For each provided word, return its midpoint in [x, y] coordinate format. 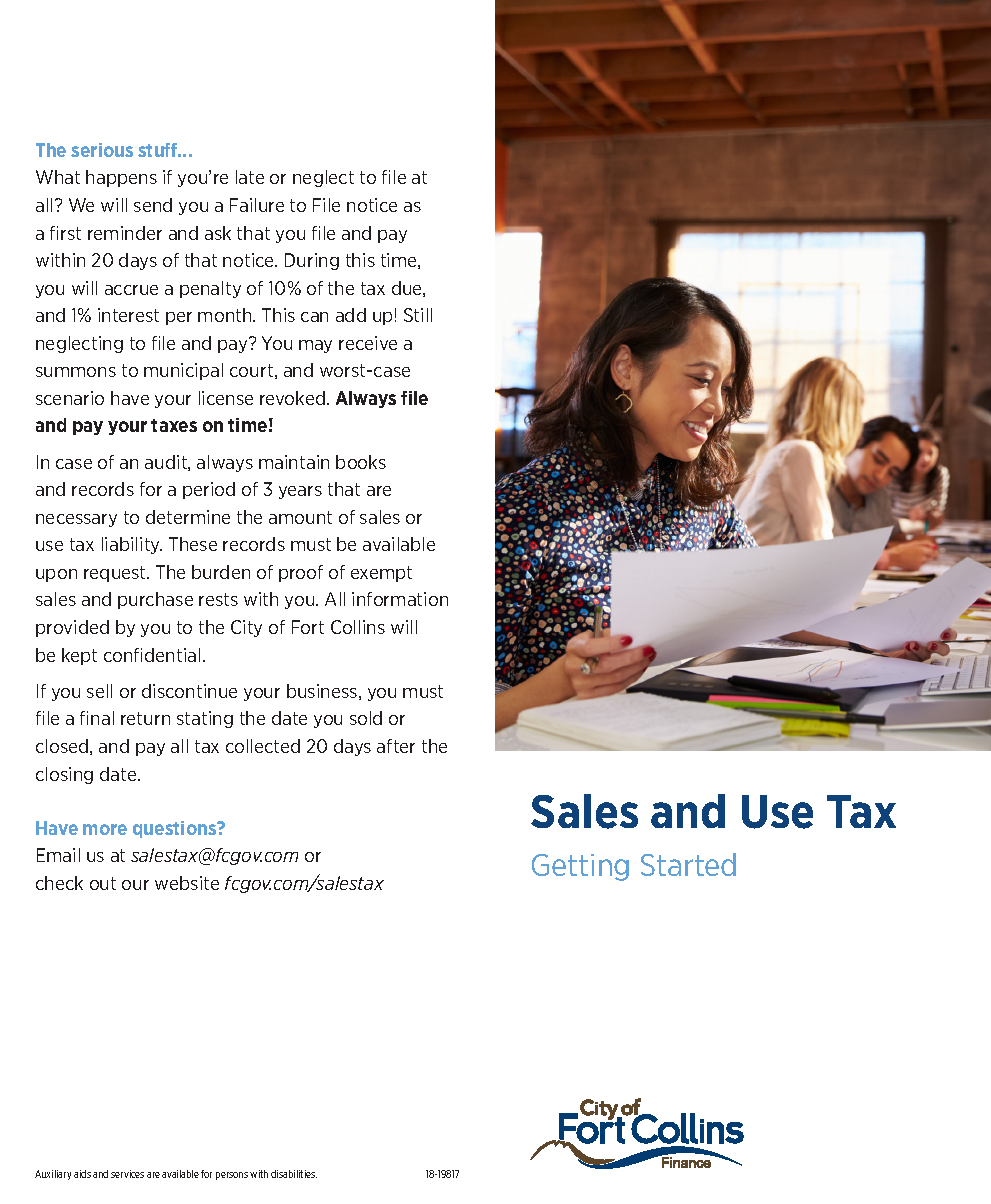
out [103, 883]
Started [688, 864]
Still [418, 315]
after [396, 746]
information [400, 599]
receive [368, 343]
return [145, 718]
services [127, 1174]
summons [76, 372]
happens [121, 178]
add [351, 315]
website [187, 883]
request [116, 574]
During [312, 261]
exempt [381, 574]
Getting [580, 867]
